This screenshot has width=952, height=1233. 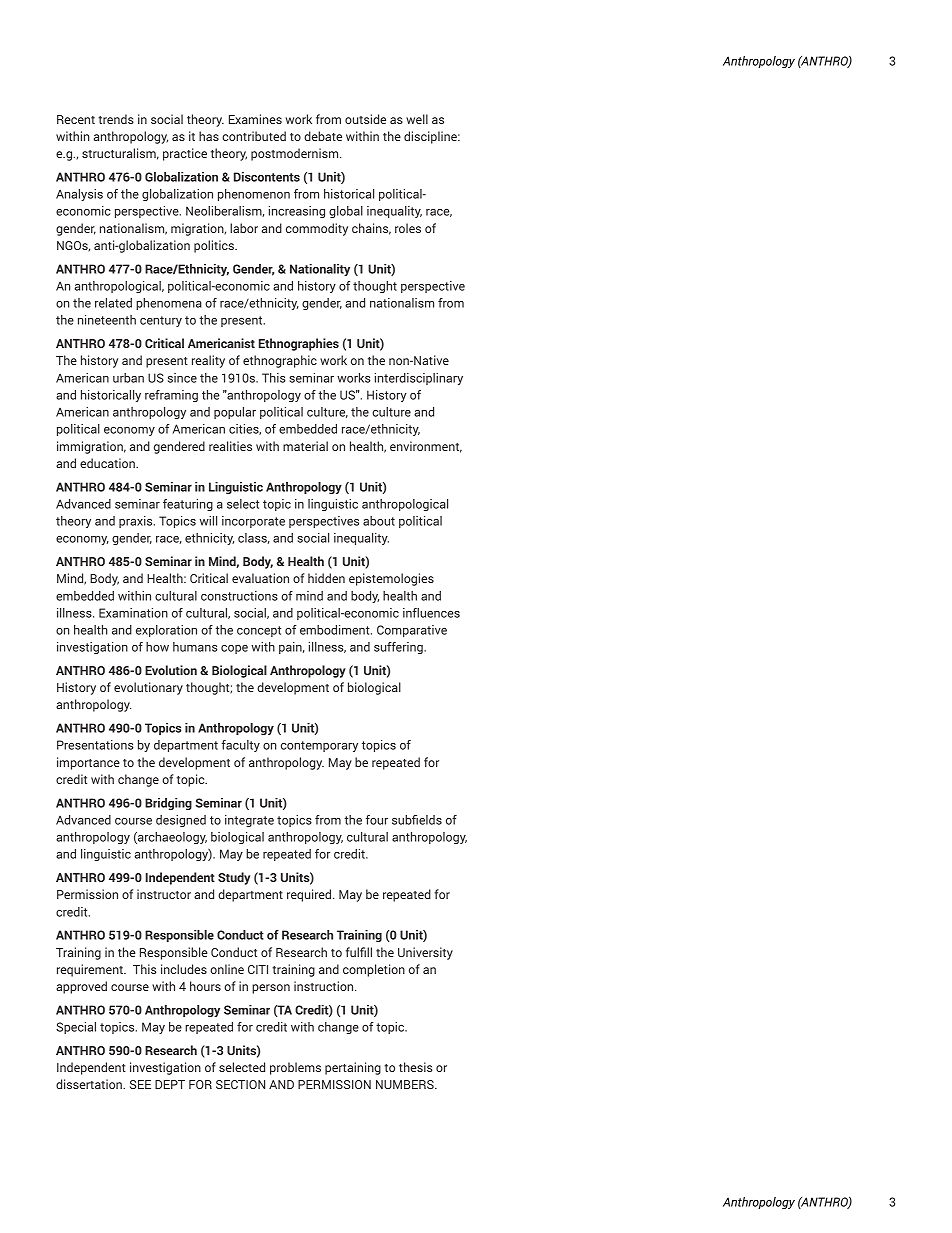 I want to click on trends, so click(x=116, y=119).
